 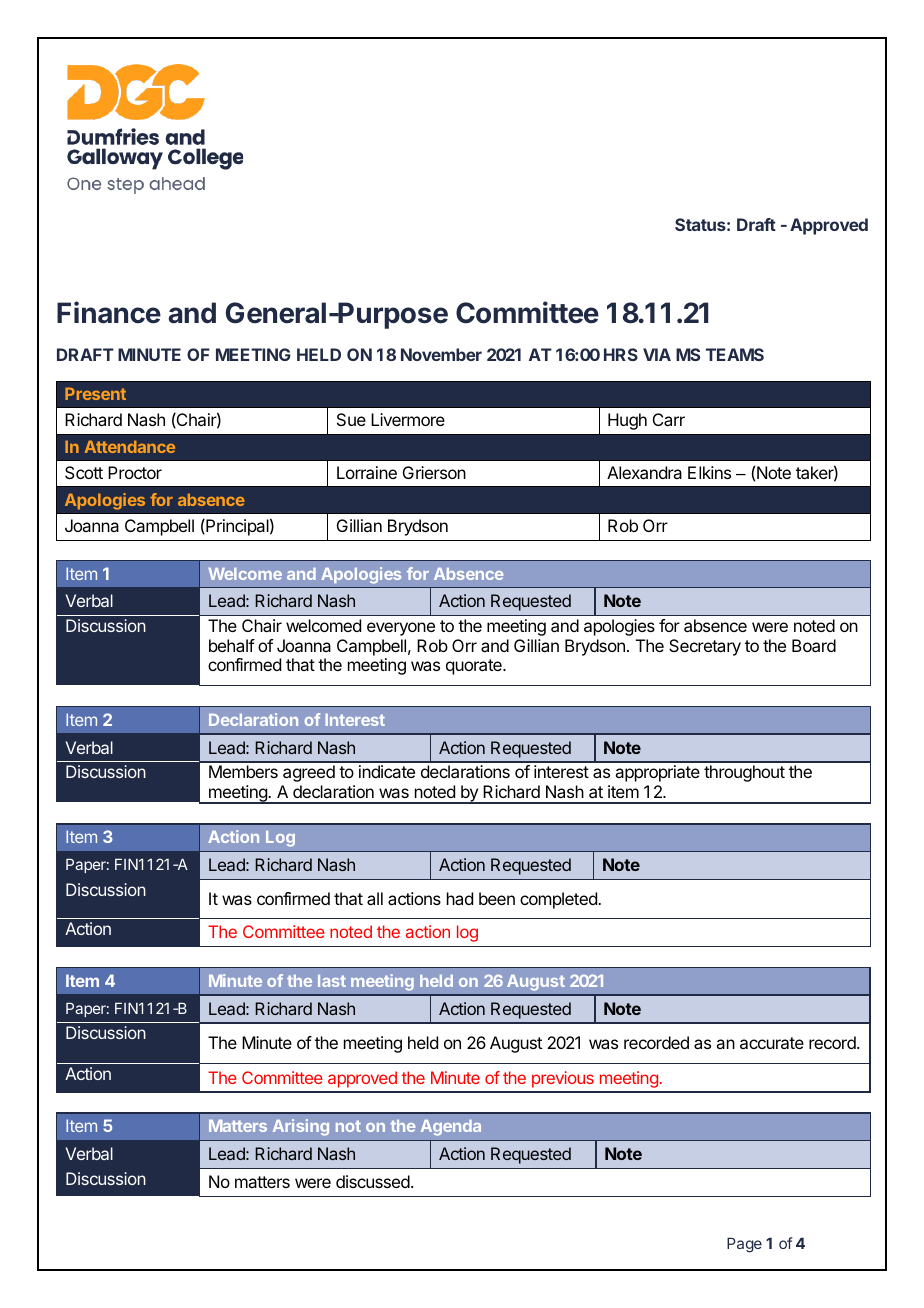 I want to click on last, so click(x=332, y=981).
